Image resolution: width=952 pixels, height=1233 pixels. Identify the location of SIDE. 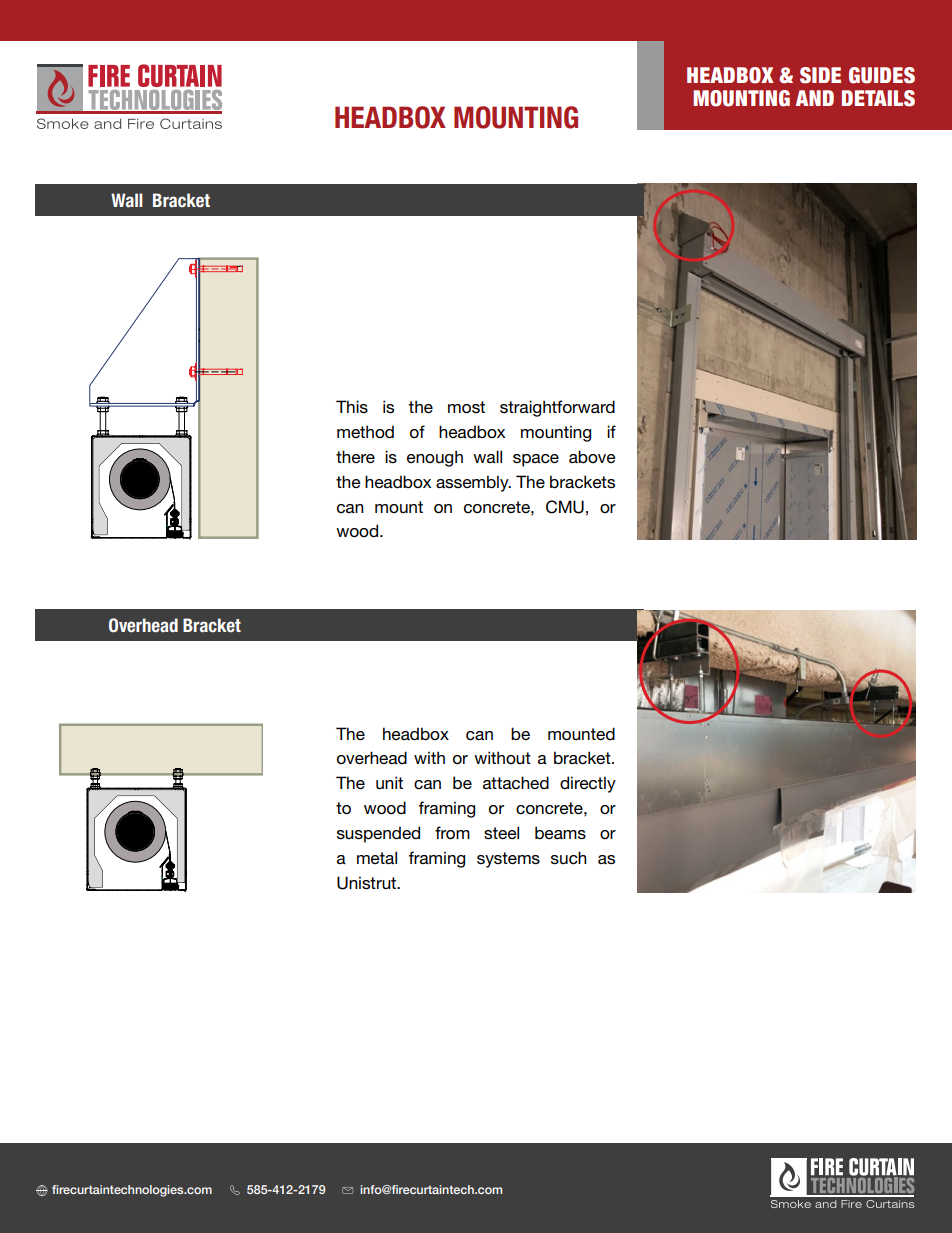
(820, 75).
